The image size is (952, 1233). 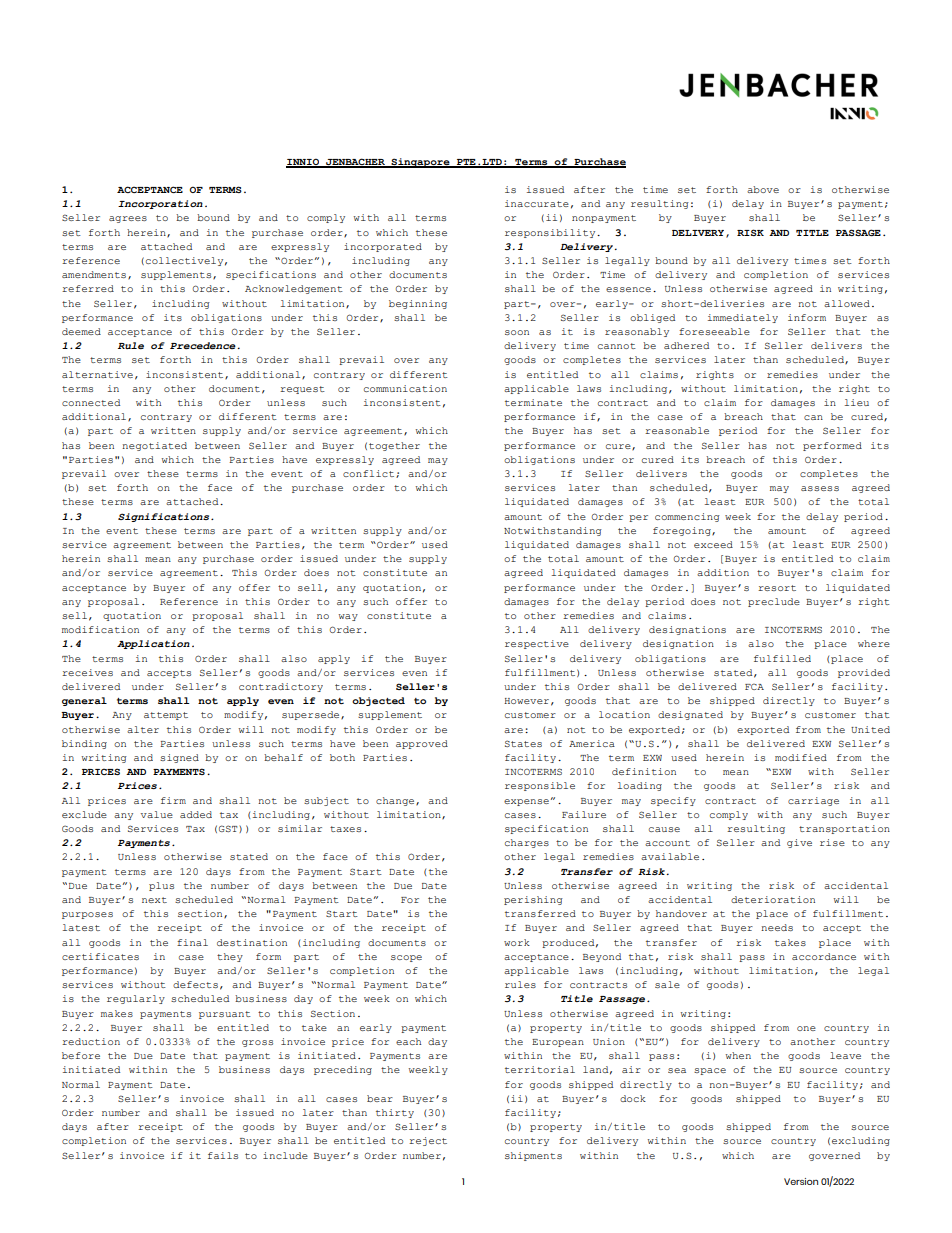 What do you see at coordinates (153, 644) in the screenshot?
I see `Application` at bounding box center [153, 644].
